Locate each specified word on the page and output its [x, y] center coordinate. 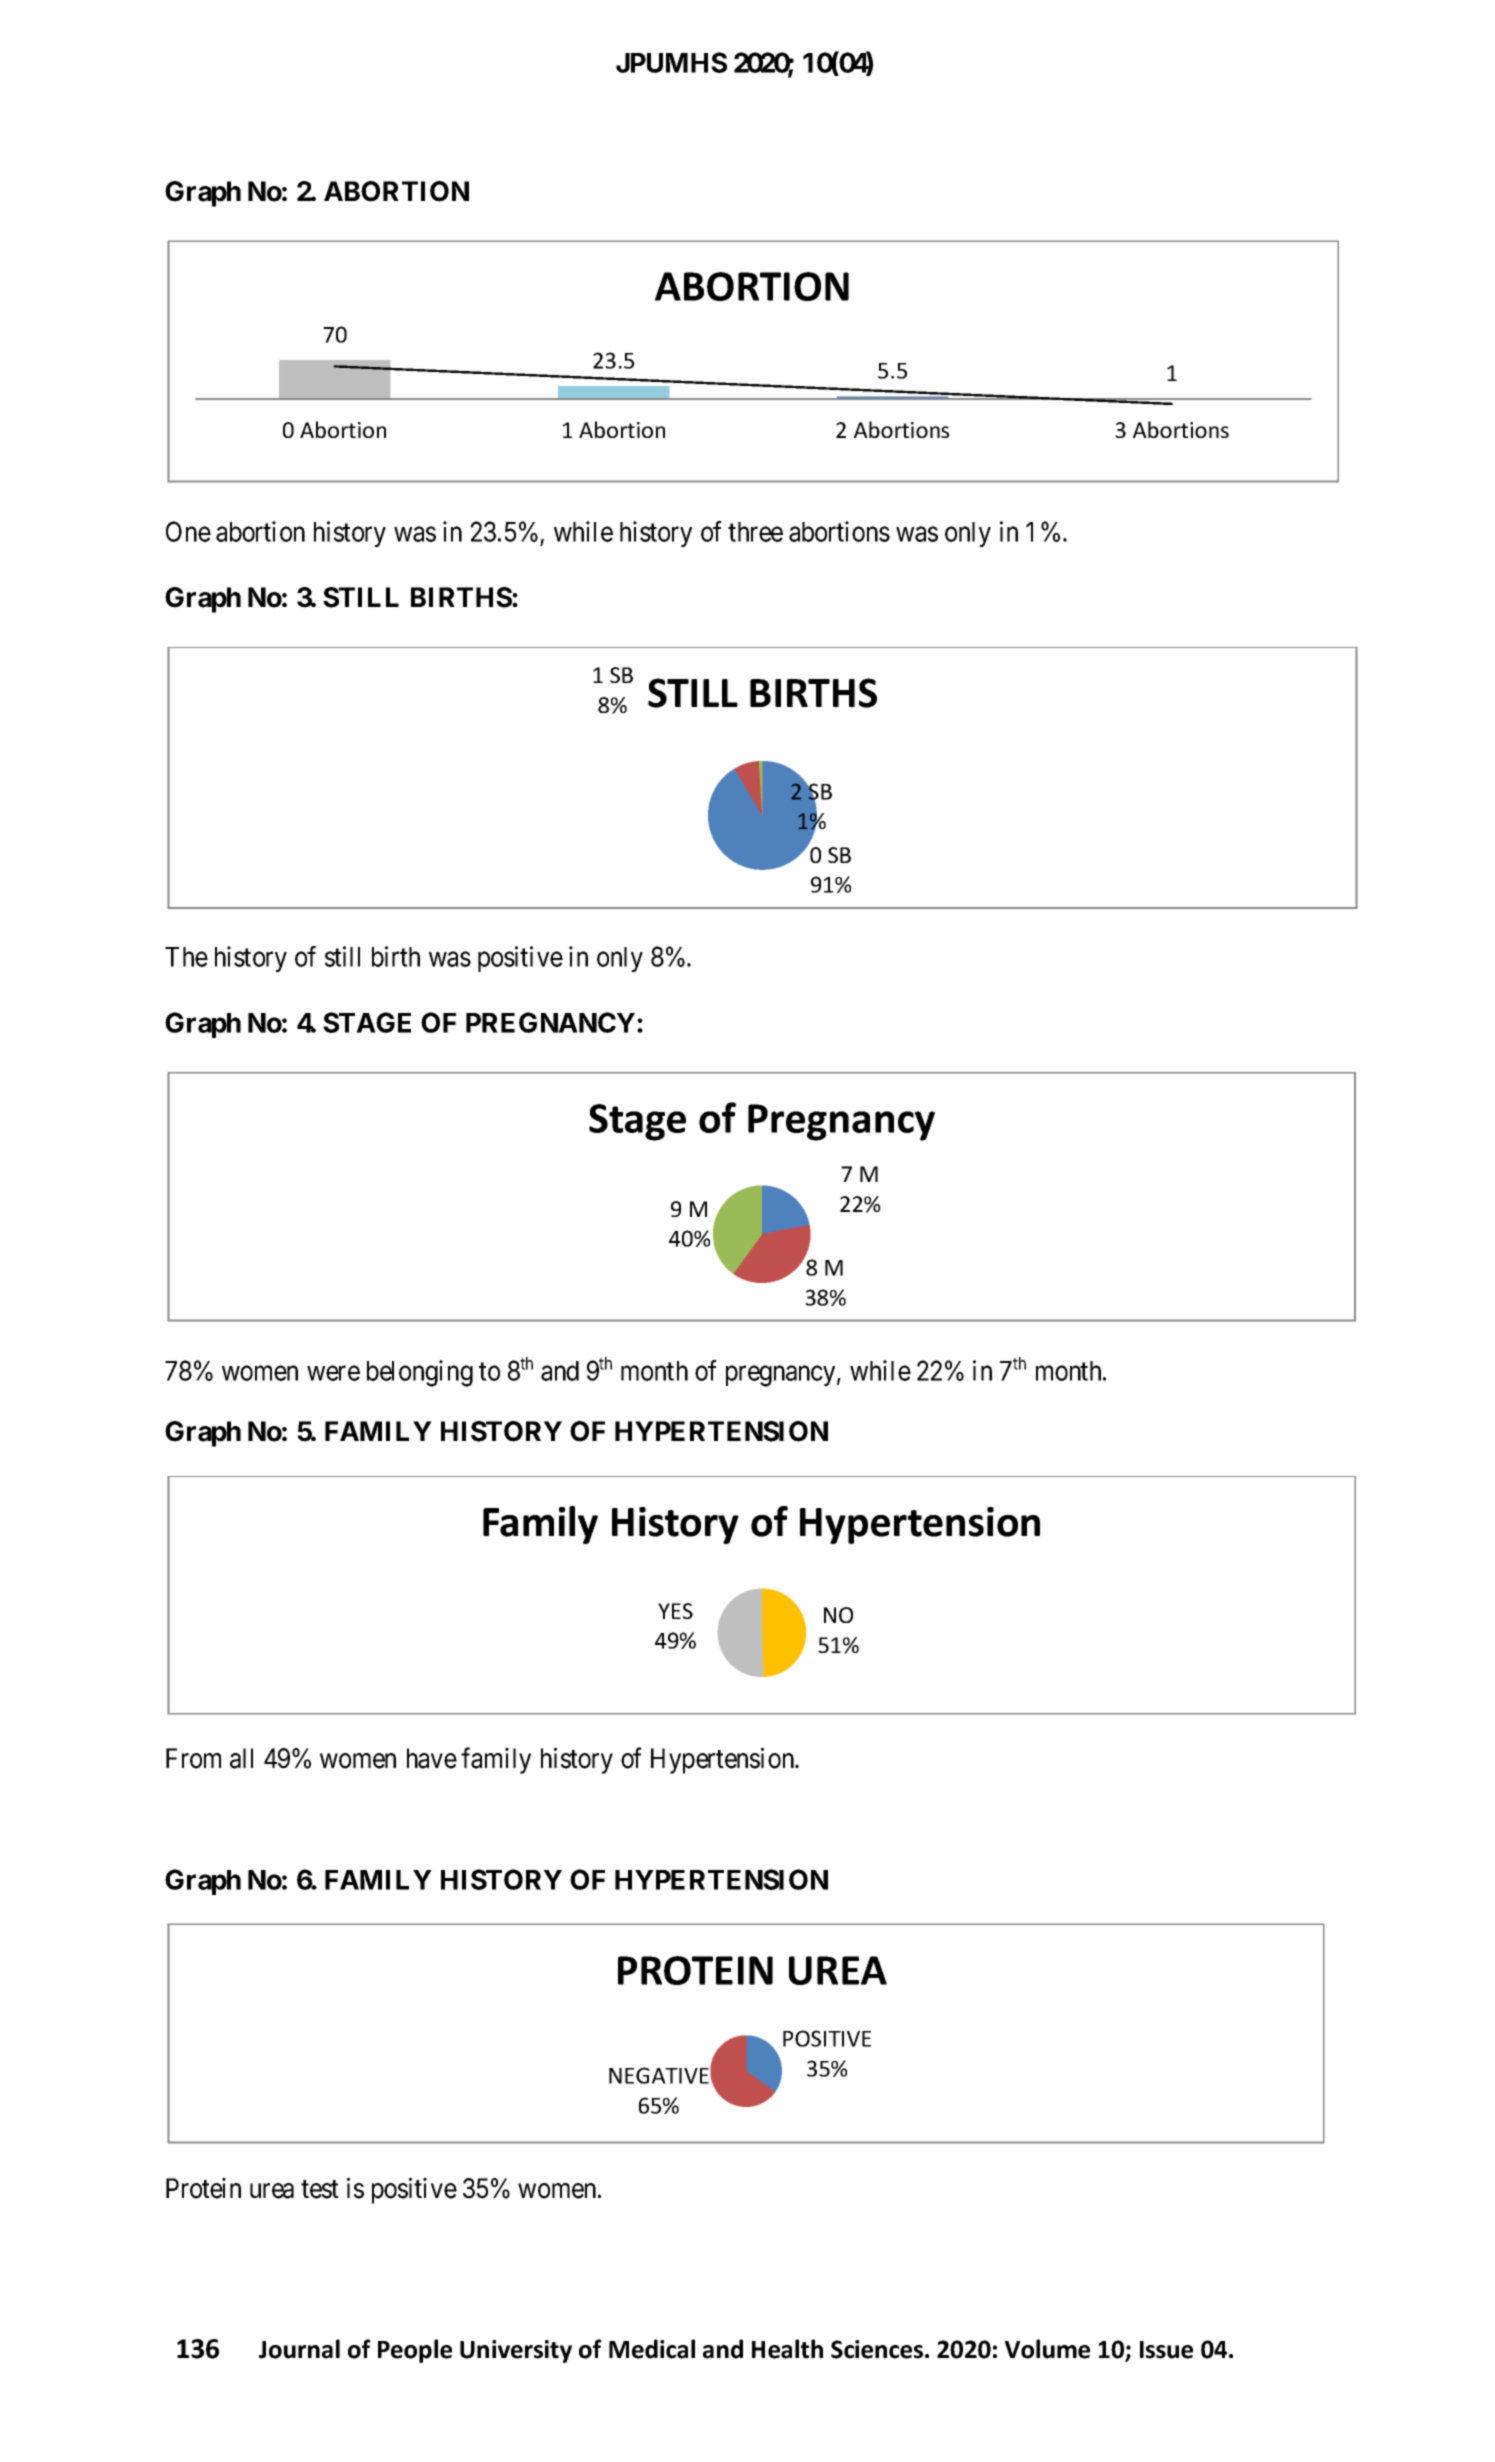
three [755, 532]
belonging [420, 1373]
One [188, 531]
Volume [1047, 2349]
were [333, 1373]
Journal [299, 2349]
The [186, 957]
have [432, 1758]
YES [675, 1611]
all [241, 1758]
